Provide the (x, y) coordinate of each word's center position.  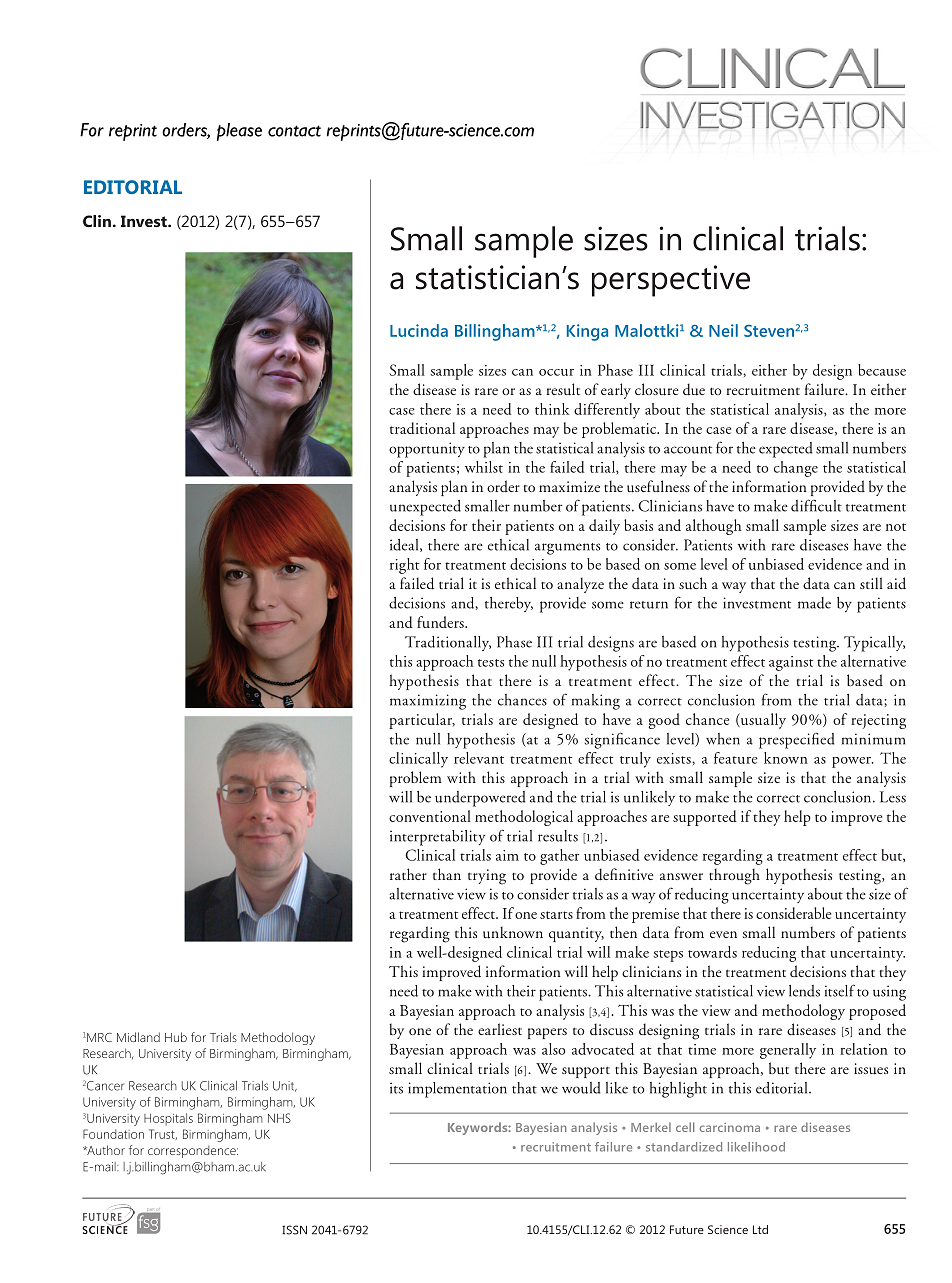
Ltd (760, 1229)
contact (294, 131)
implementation (457, 1090)
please (239, 132)
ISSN (294, 1230)
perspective (671, 281)
